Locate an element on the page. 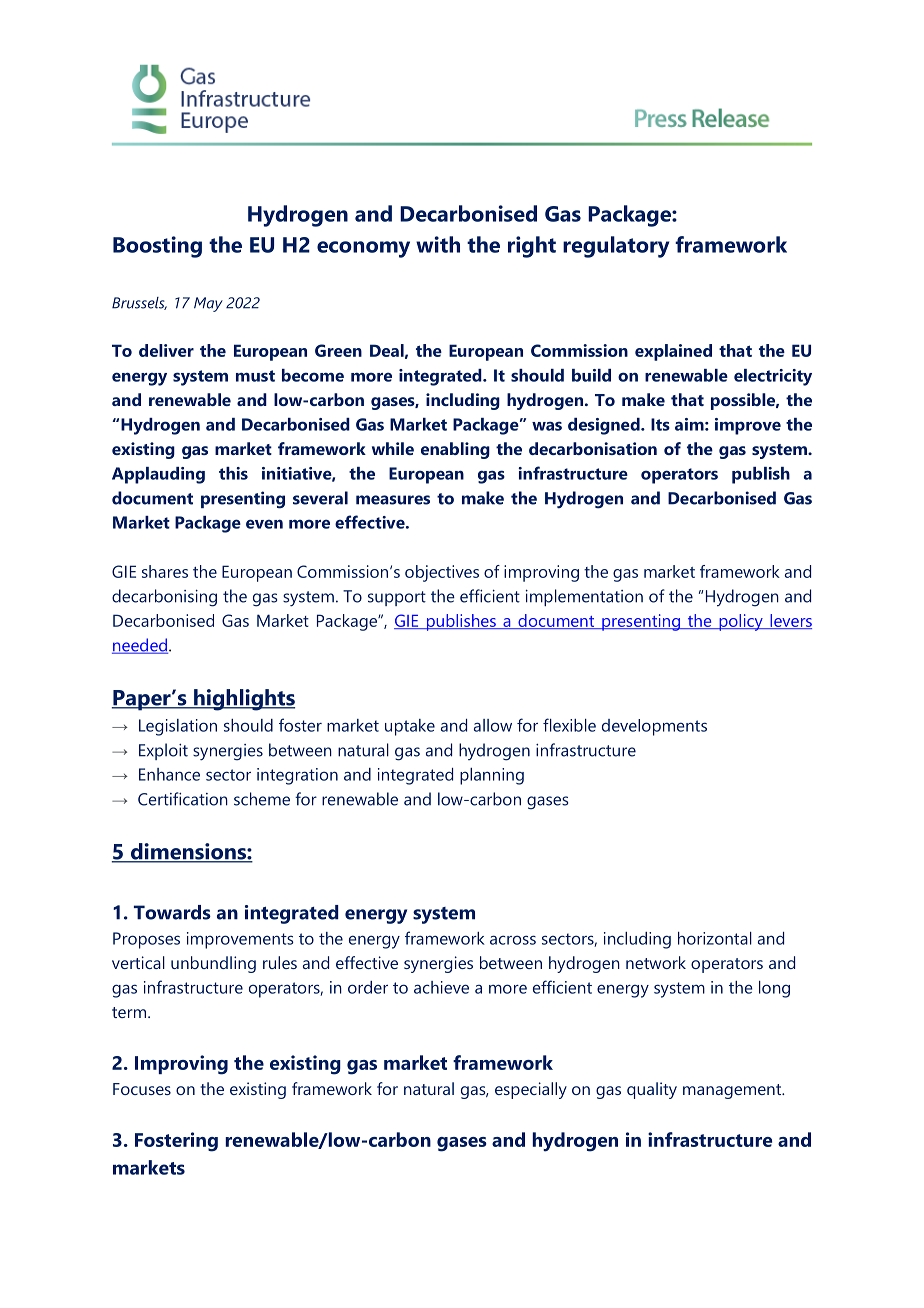  policy is located at coordinates (741, 622).
